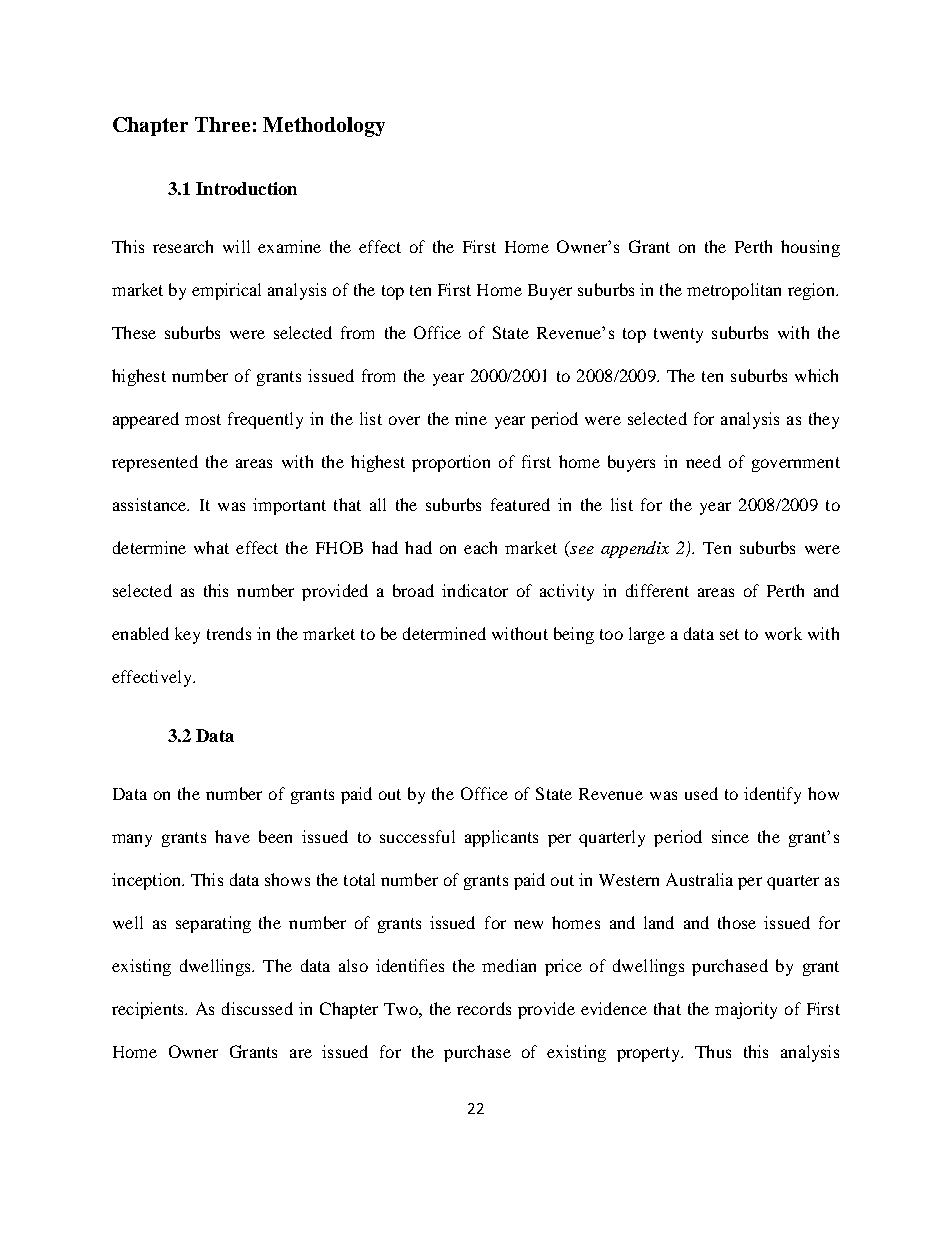 The image size is (952, 1233). Describe the element at coordinates (484, 1008) in the page. I see `records` at that location.
